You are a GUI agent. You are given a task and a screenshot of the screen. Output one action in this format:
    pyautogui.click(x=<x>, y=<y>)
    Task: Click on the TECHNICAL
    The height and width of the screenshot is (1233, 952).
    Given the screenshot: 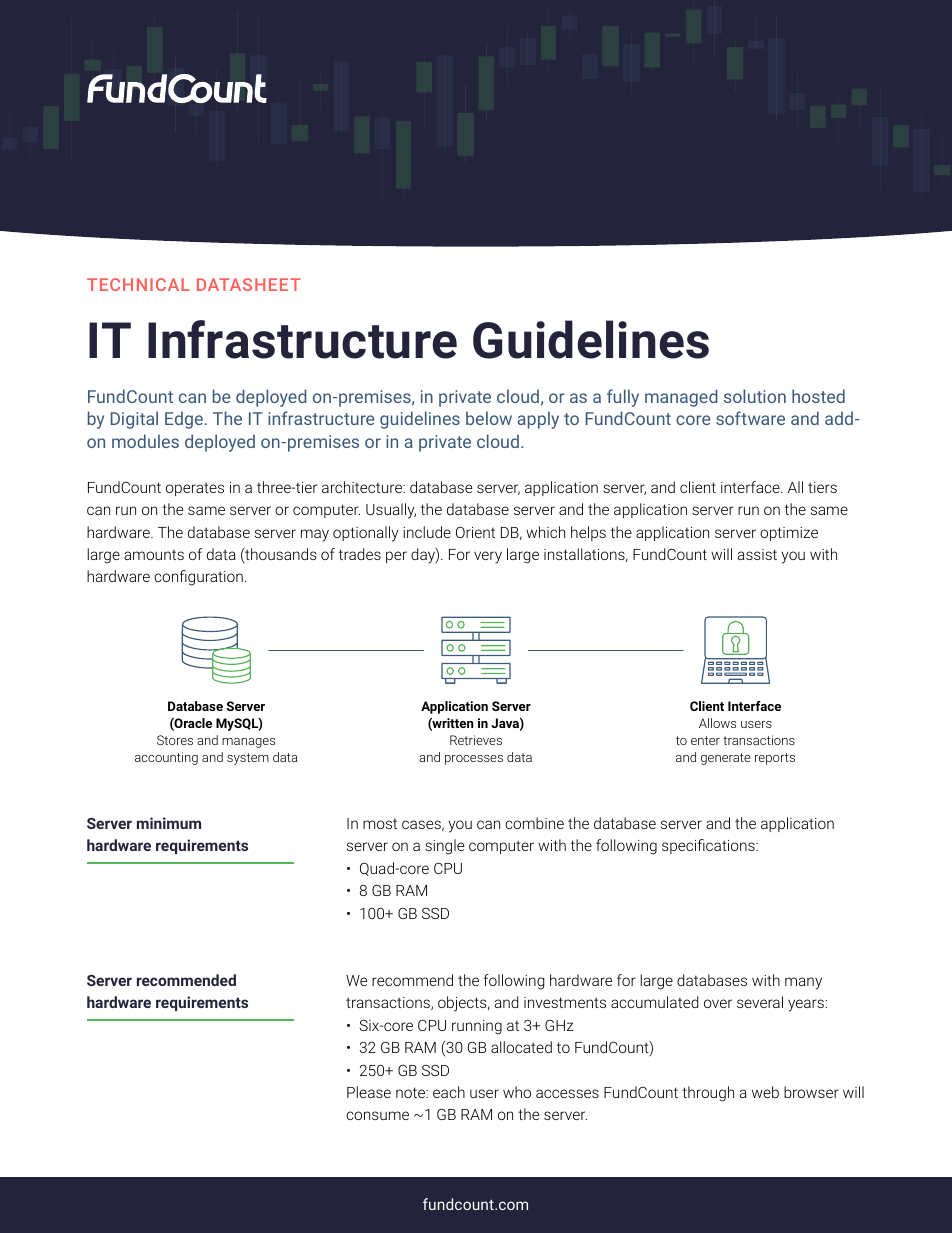 What is the action you would take?
    pyautogui.click(x=138, y=284)
